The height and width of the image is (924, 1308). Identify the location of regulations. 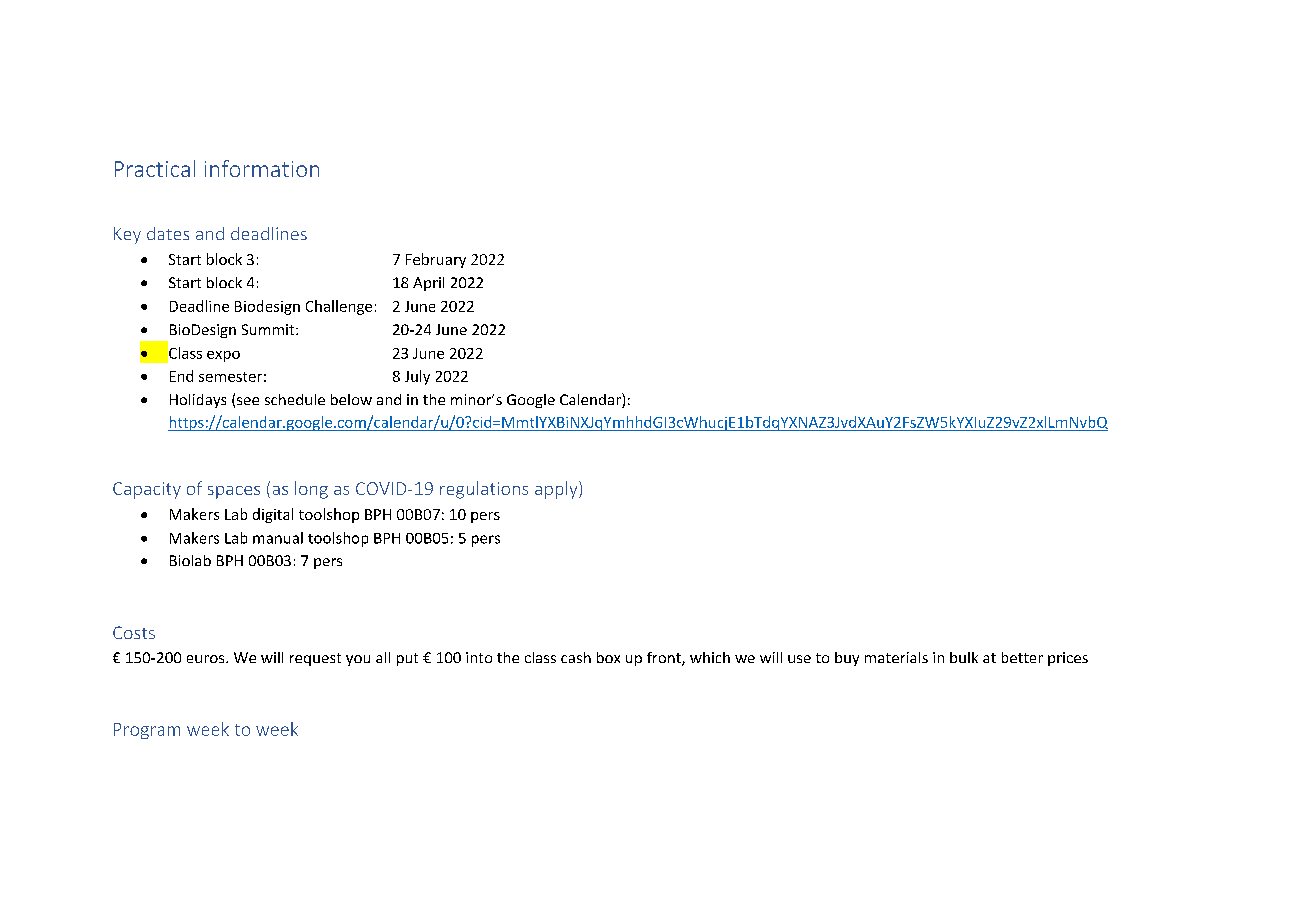
(484, 490).
